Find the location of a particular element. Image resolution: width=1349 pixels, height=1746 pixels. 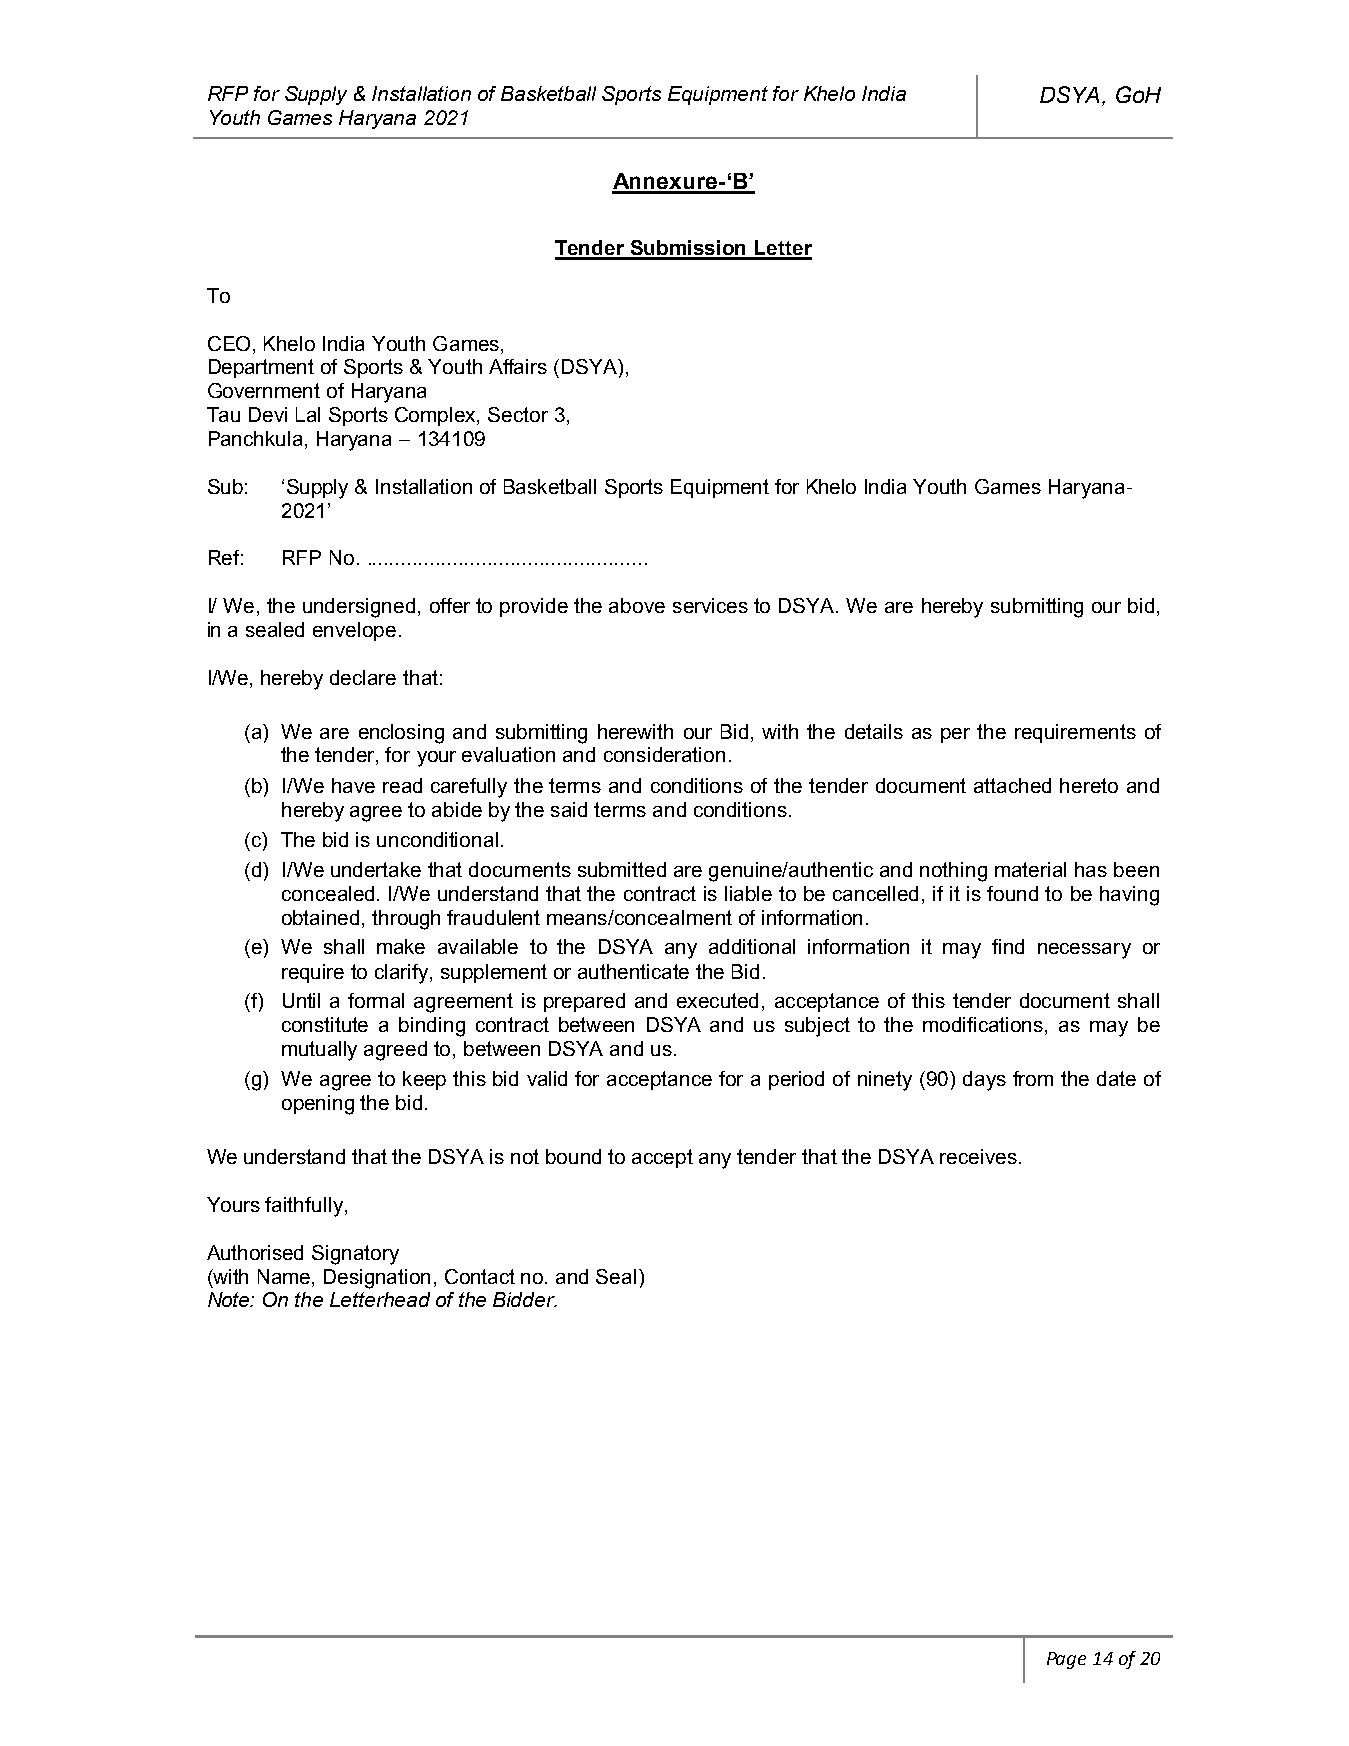

Bidder is located at coordinates (525, 1299).
